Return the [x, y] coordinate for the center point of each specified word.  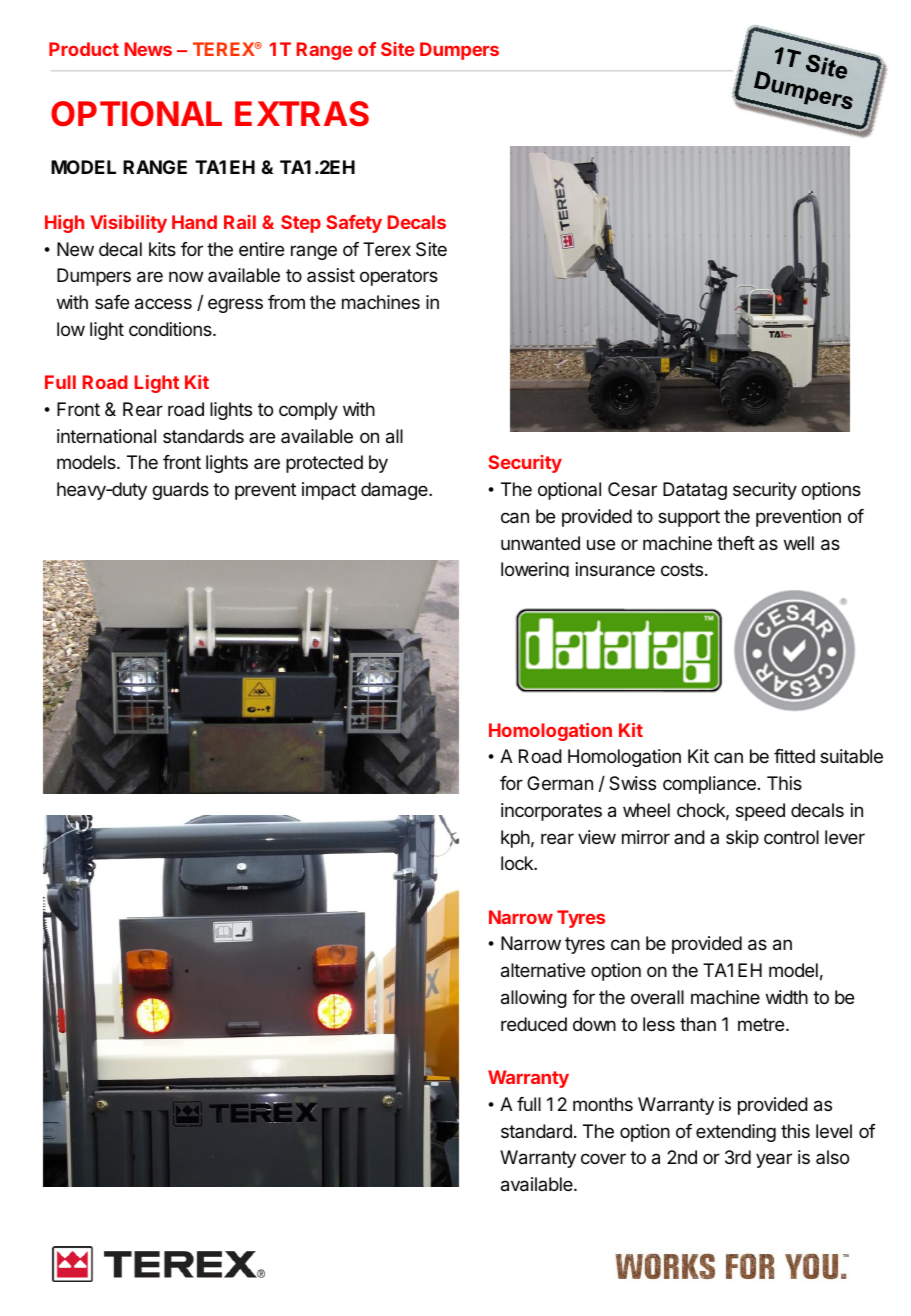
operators [399, 277]
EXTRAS [302, 114]
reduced [534, 1024]
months [603, 1104]
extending [736, 1133]
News [148, 49]
